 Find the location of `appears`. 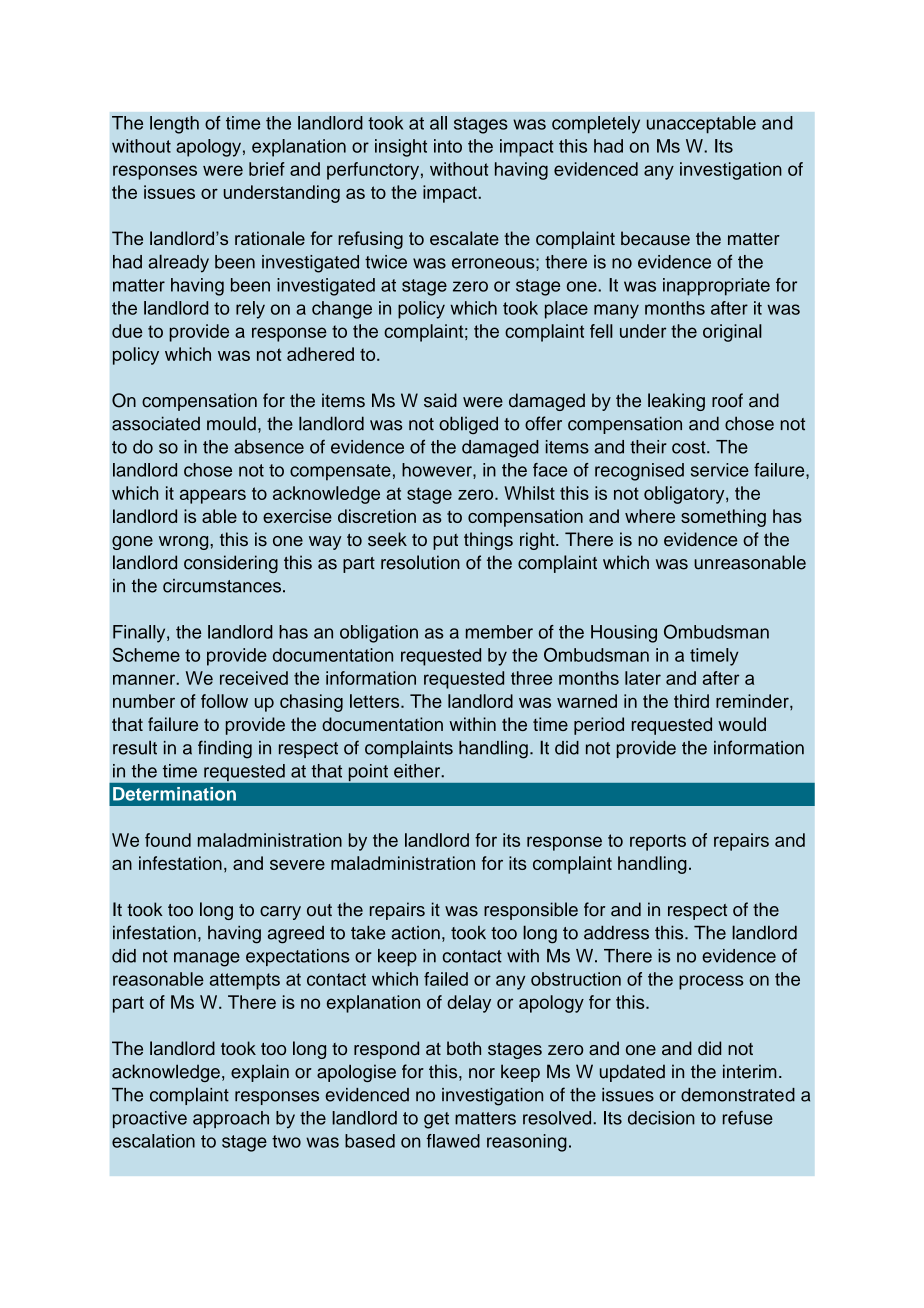

appears is located at coordinates (213, 496).
